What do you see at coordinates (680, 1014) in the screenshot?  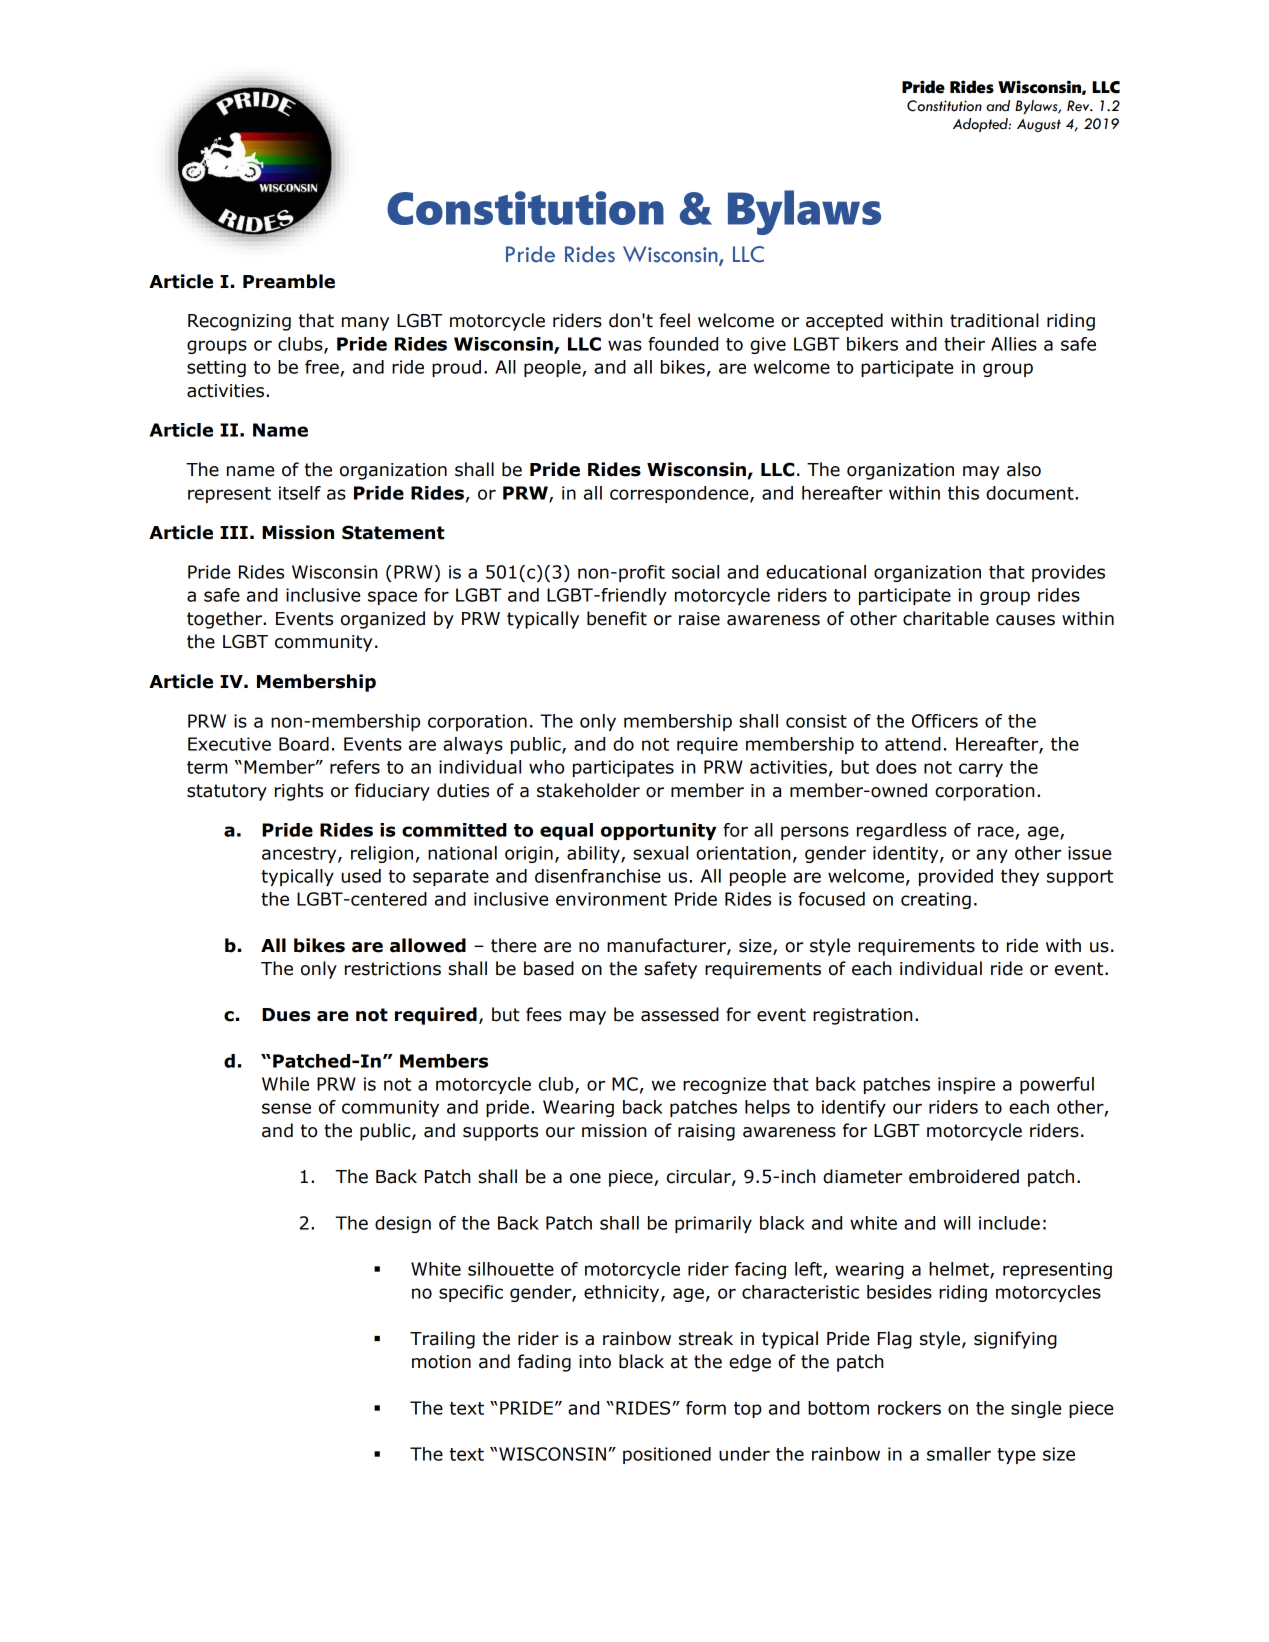 I see `assessed` at bounding box center [680, 1014].
